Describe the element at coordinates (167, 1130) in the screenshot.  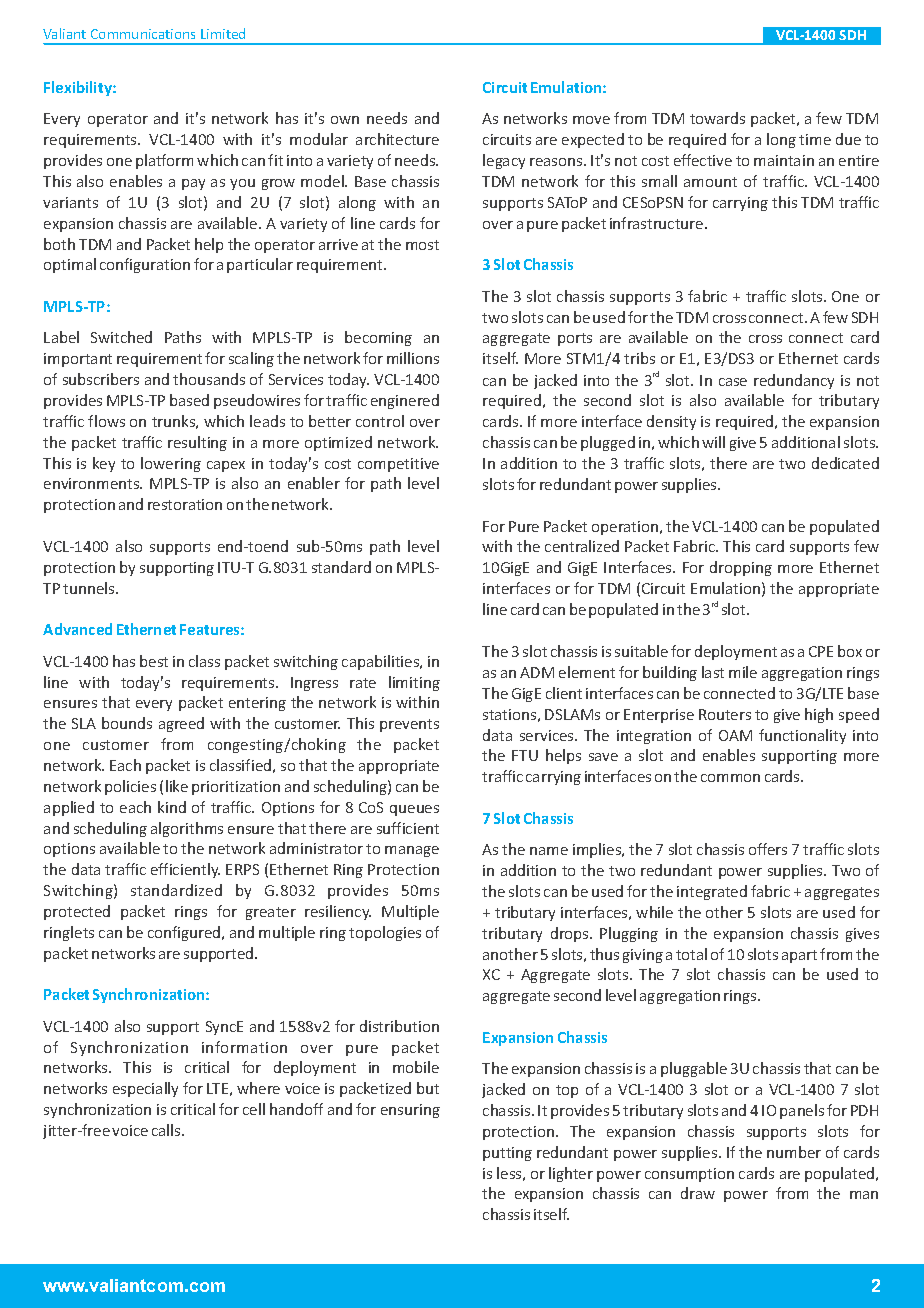
I see `calls` at that location.
